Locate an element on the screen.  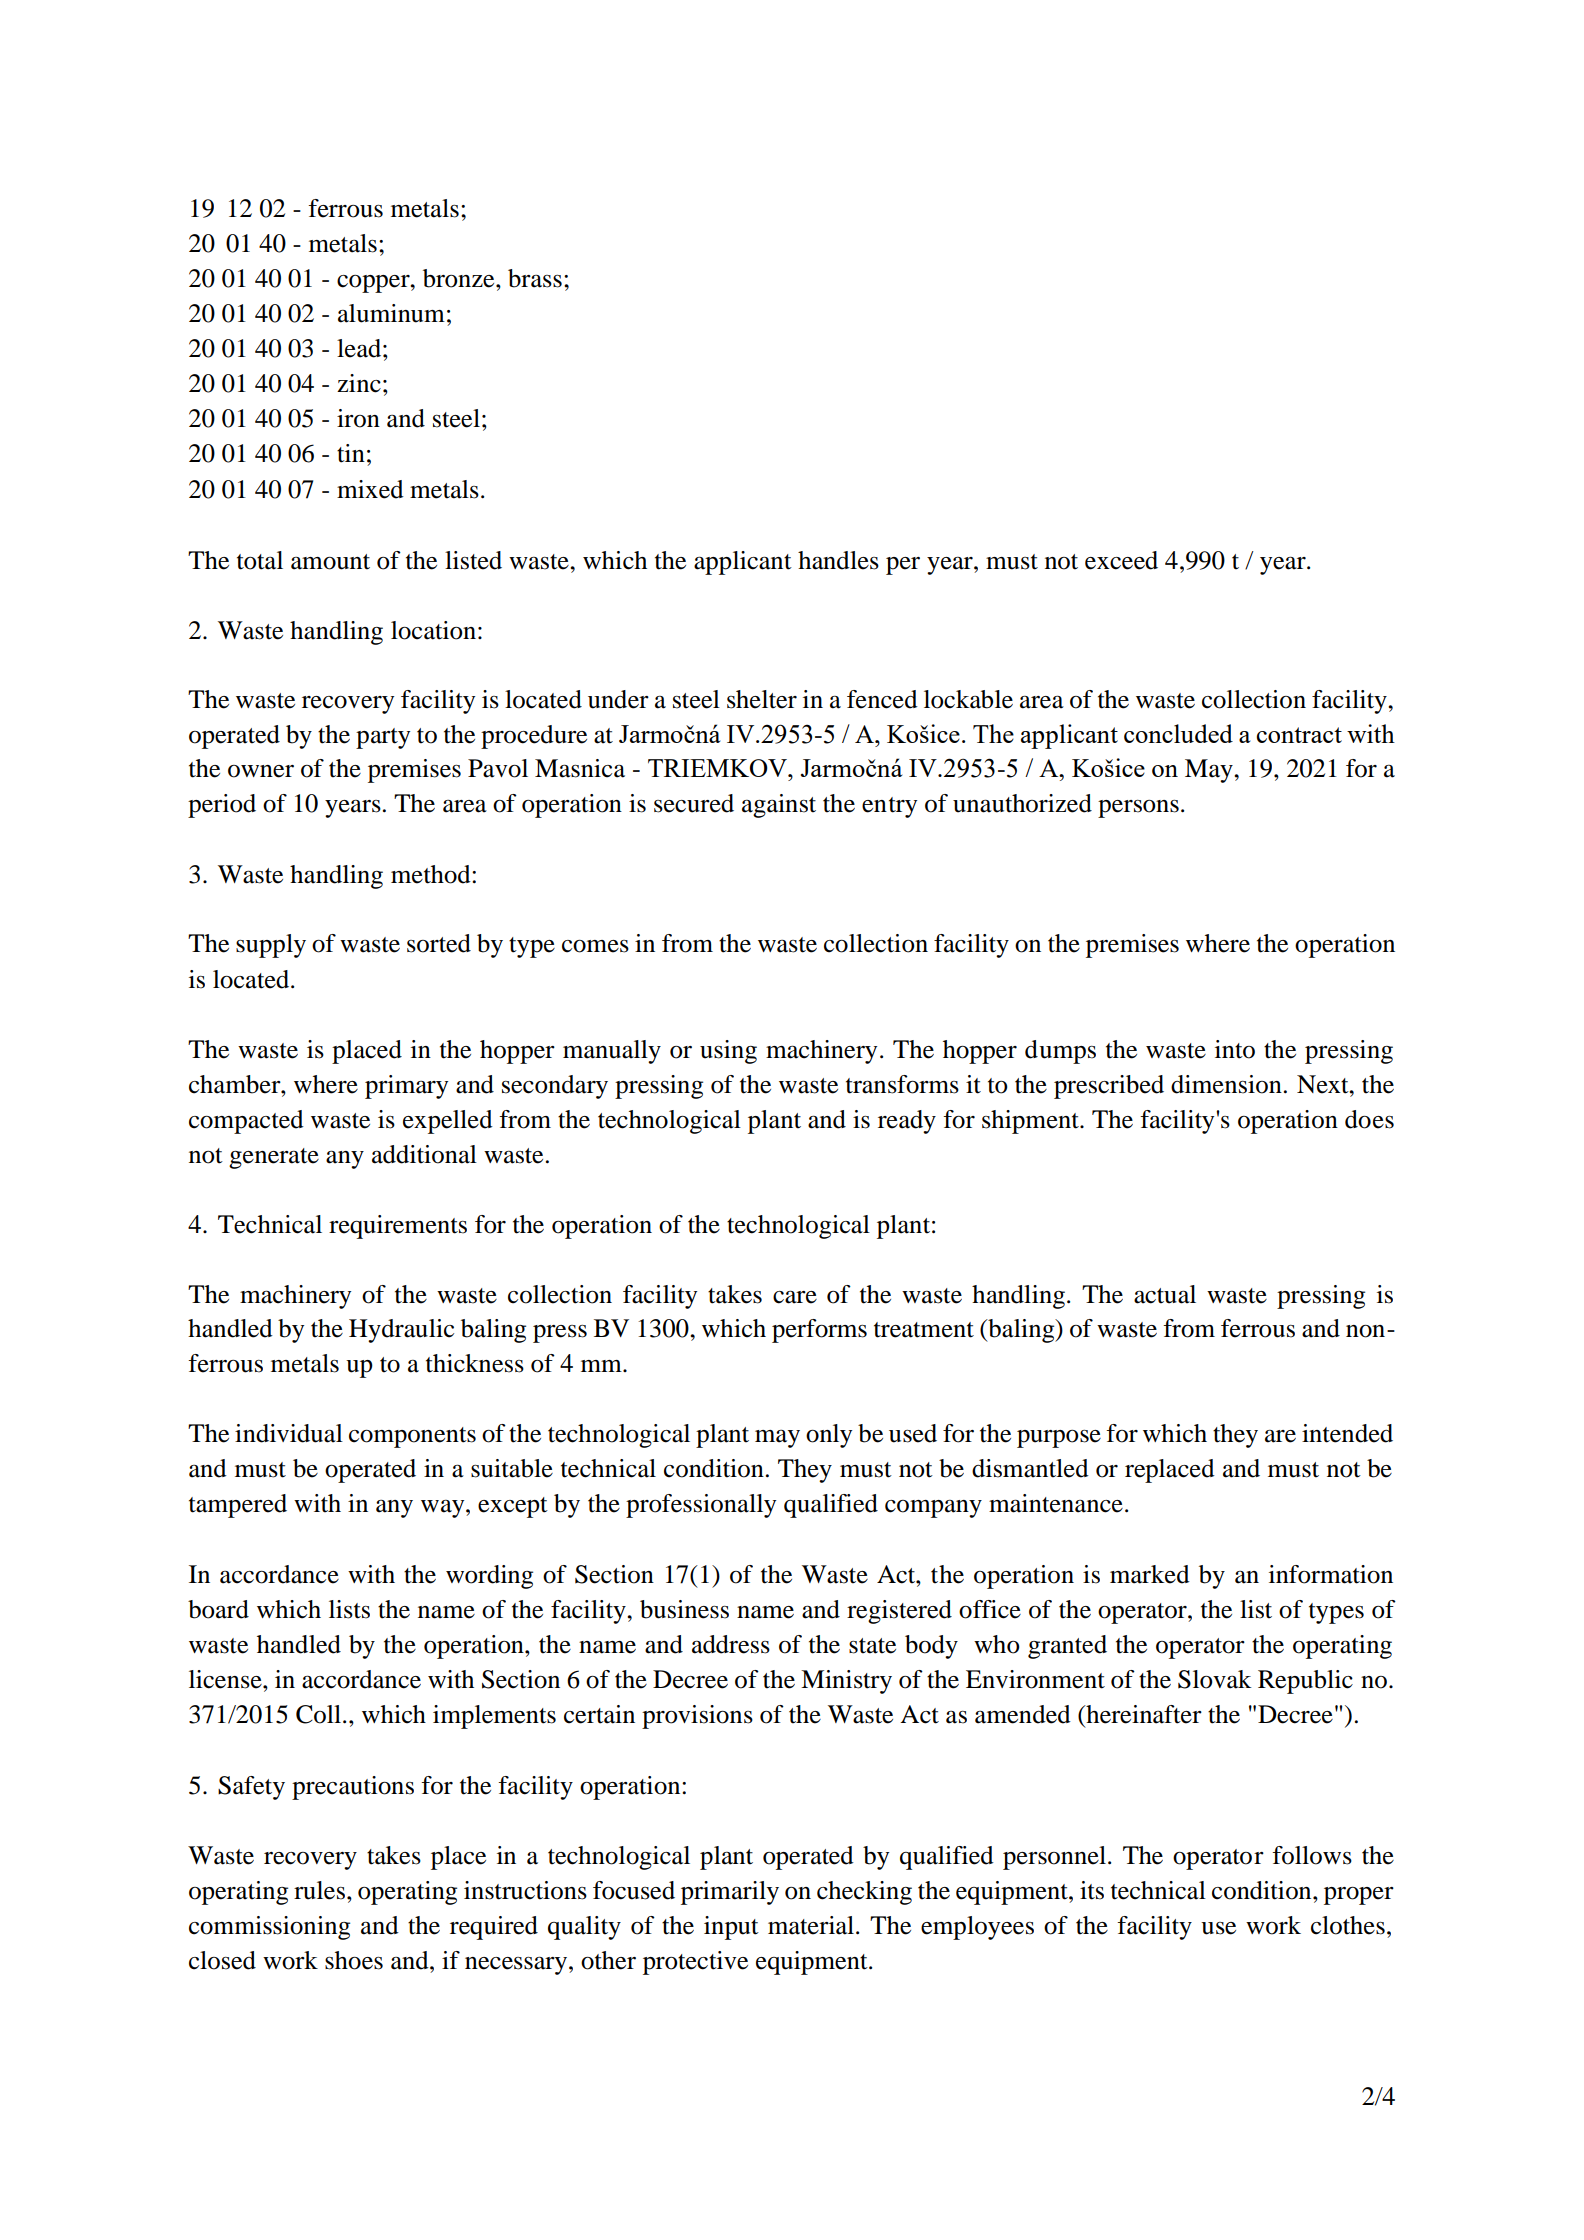
exceed is located at coordinates (1121, 560).
